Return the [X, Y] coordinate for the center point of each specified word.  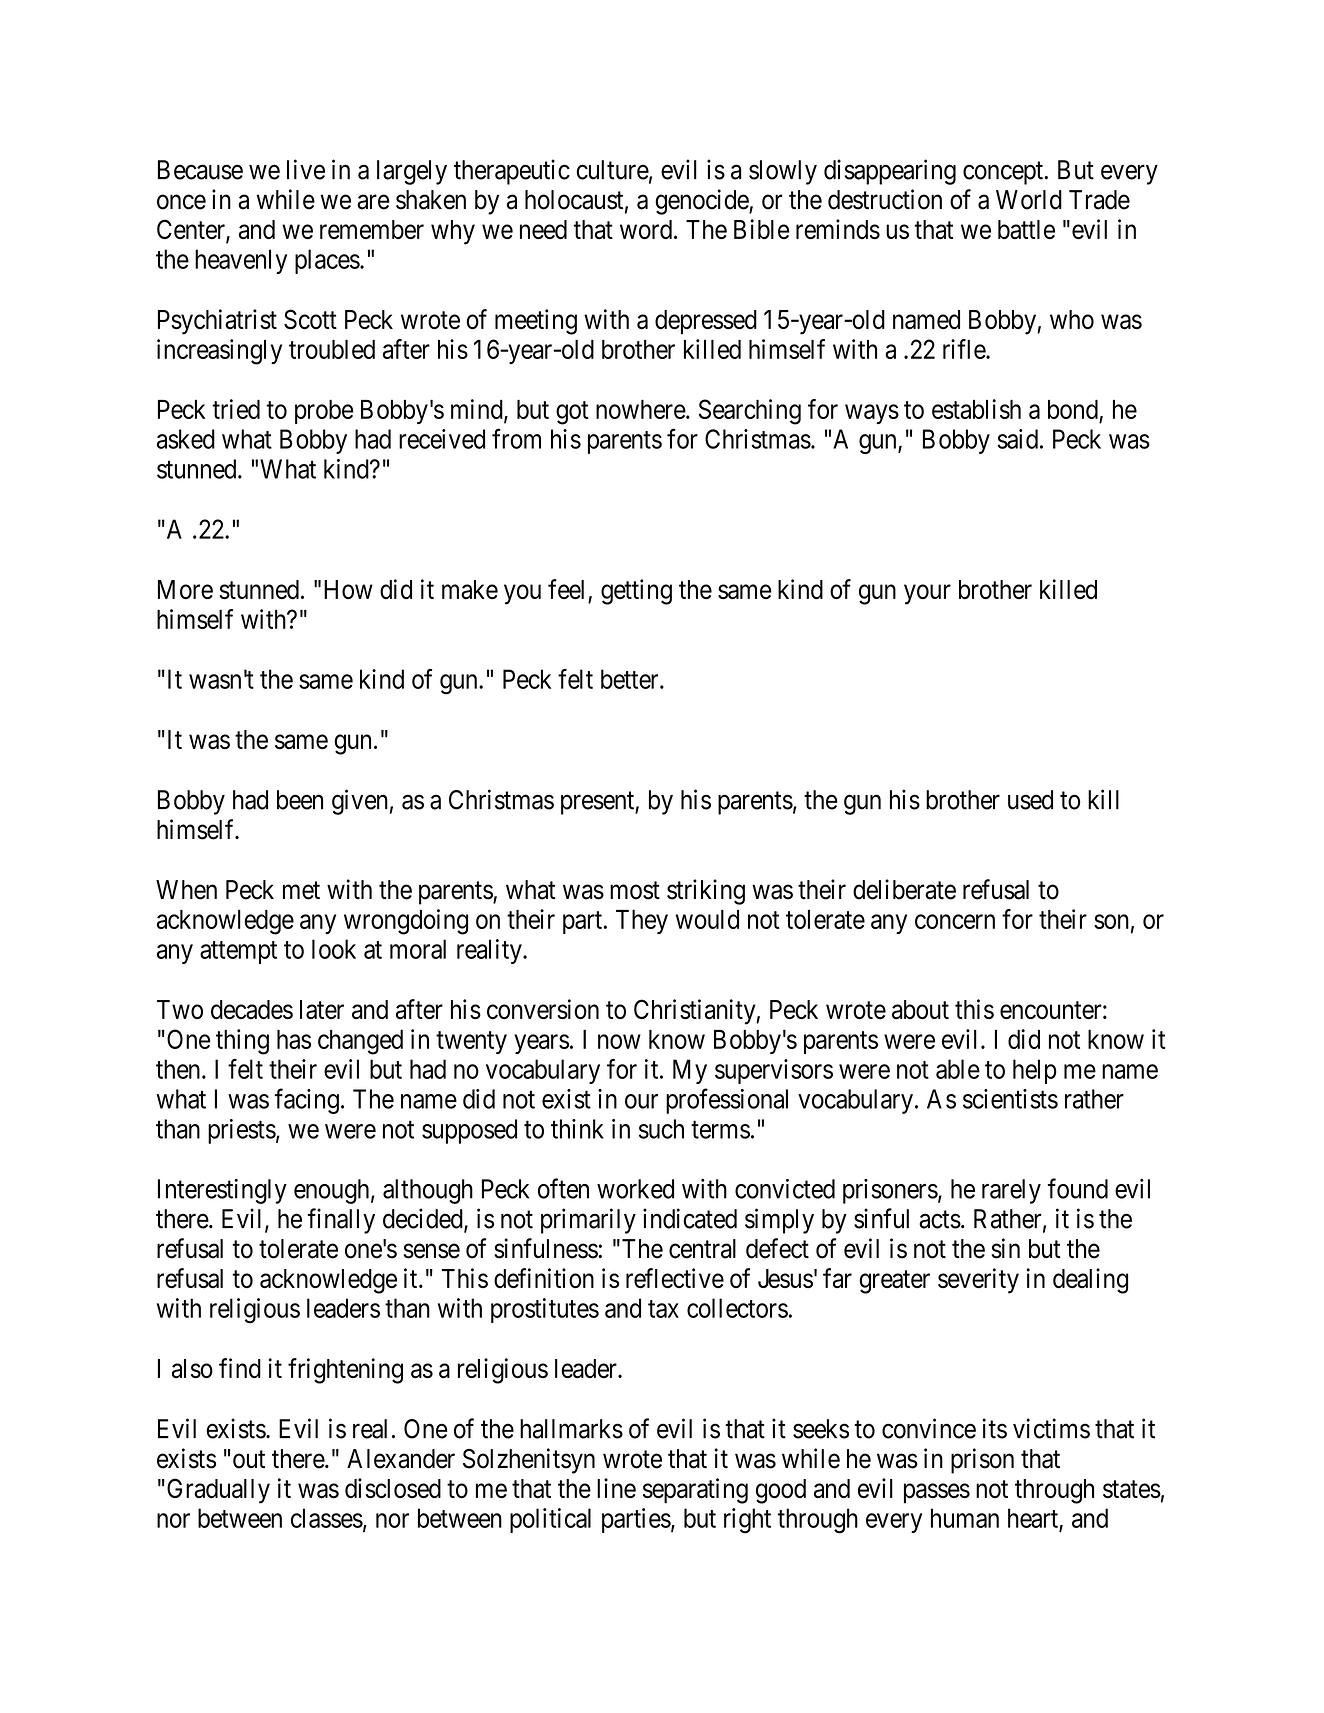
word [647, 229]
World [1029, 200]
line [616, 1488]
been [300, 800]
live [306, 169]
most [635, 890]
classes [327, 1518]
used [1030, 800]
